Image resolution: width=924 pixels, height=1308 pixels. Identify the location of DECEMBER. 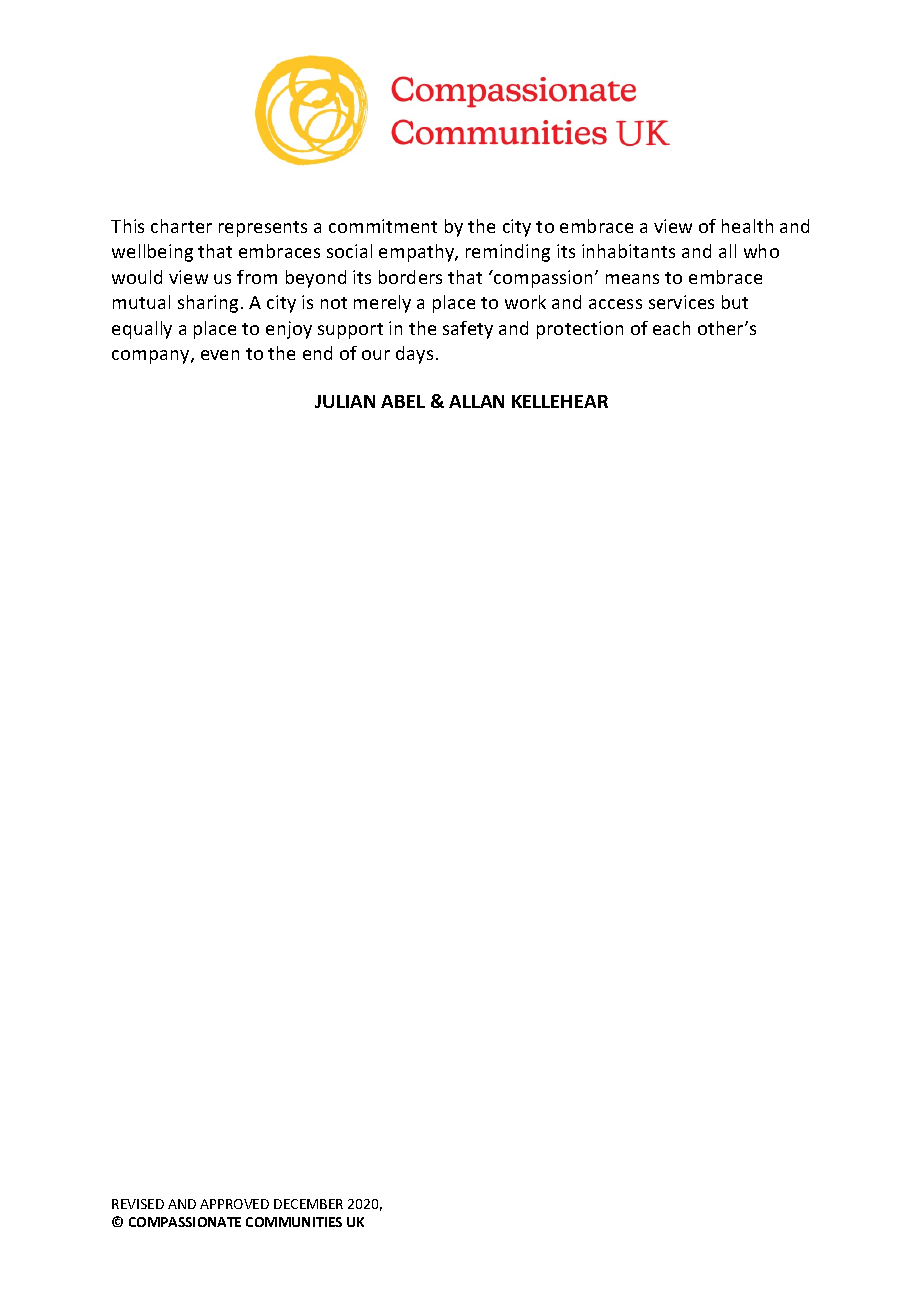
(308, 1204).
